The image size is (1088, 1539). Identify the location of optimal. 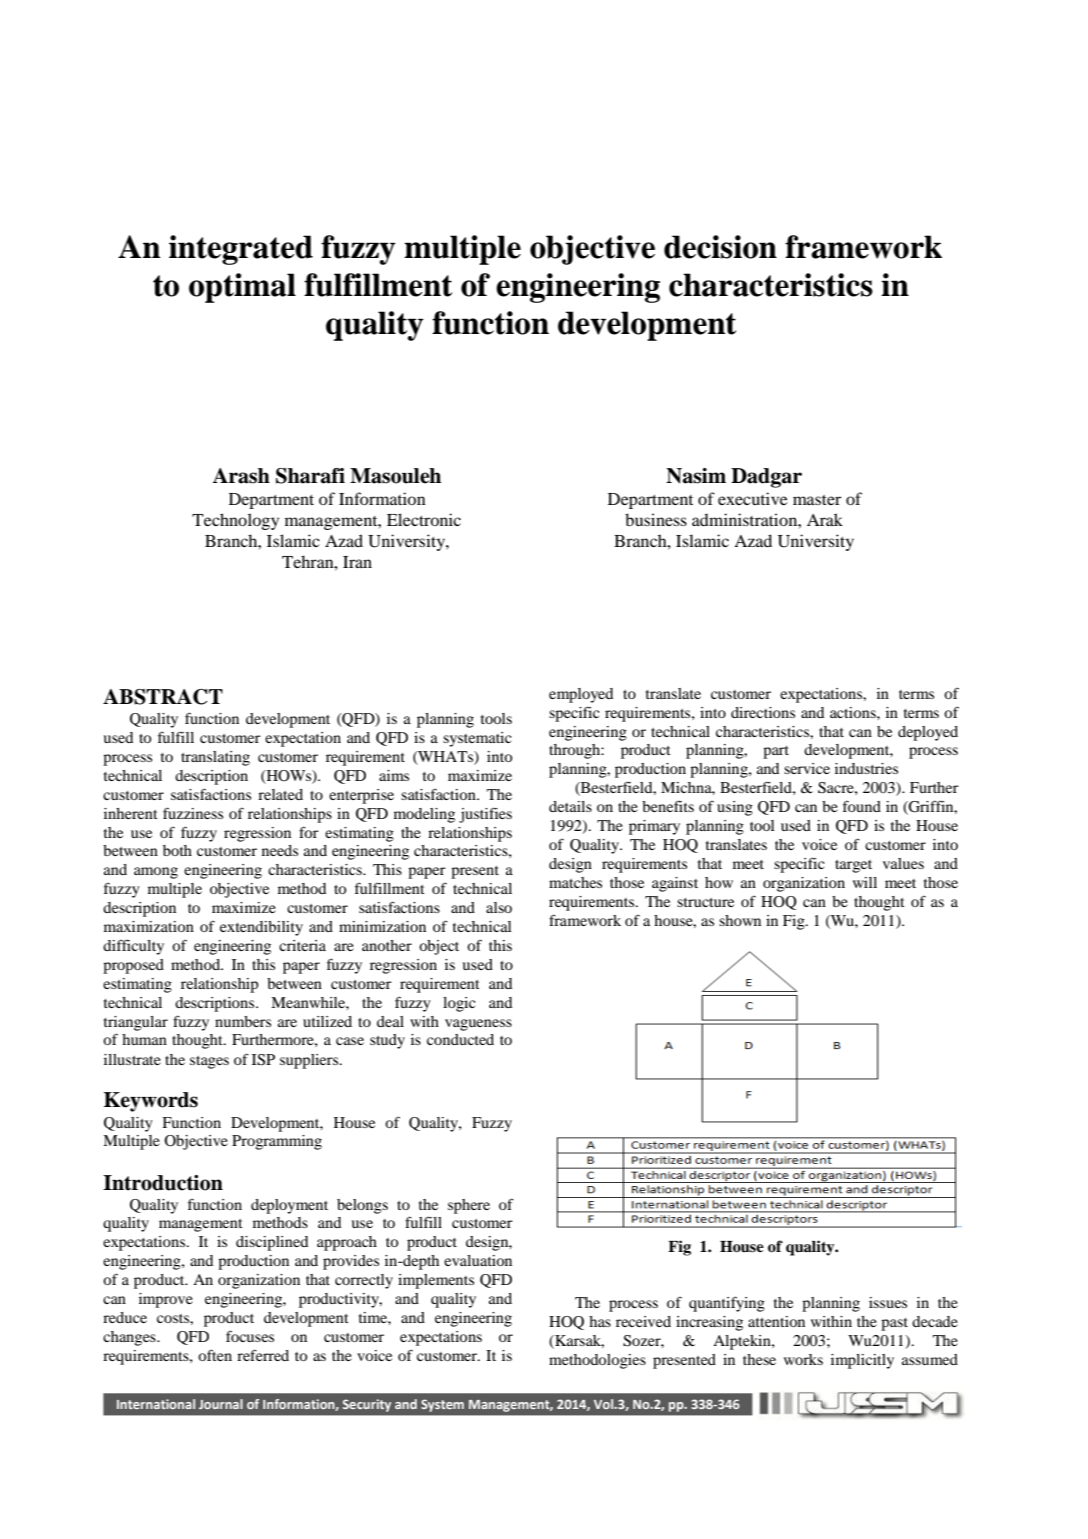
(242, 288).
